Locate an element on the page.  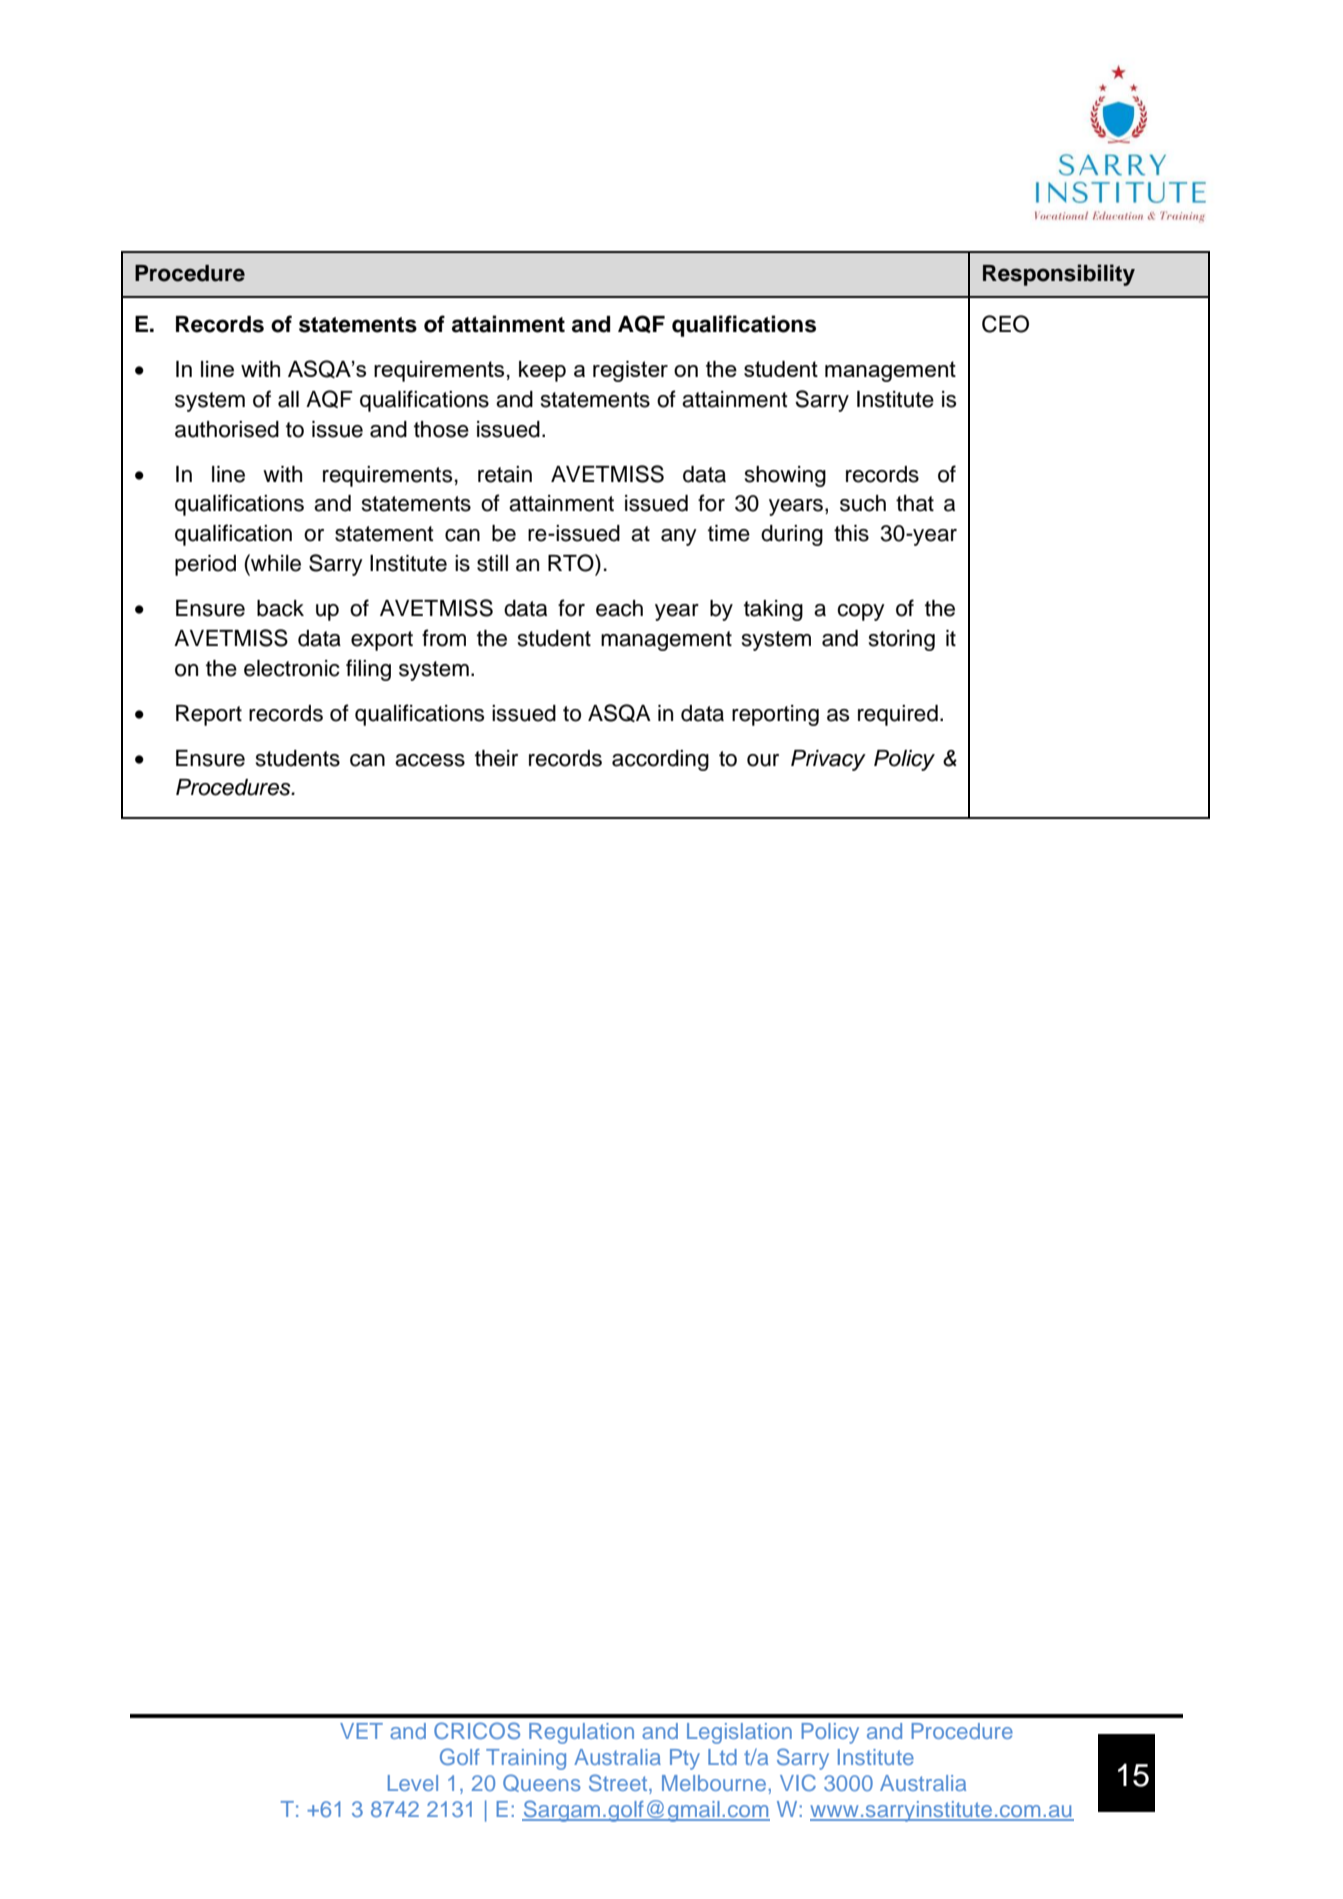
register is located at coordinates (630, 371).
